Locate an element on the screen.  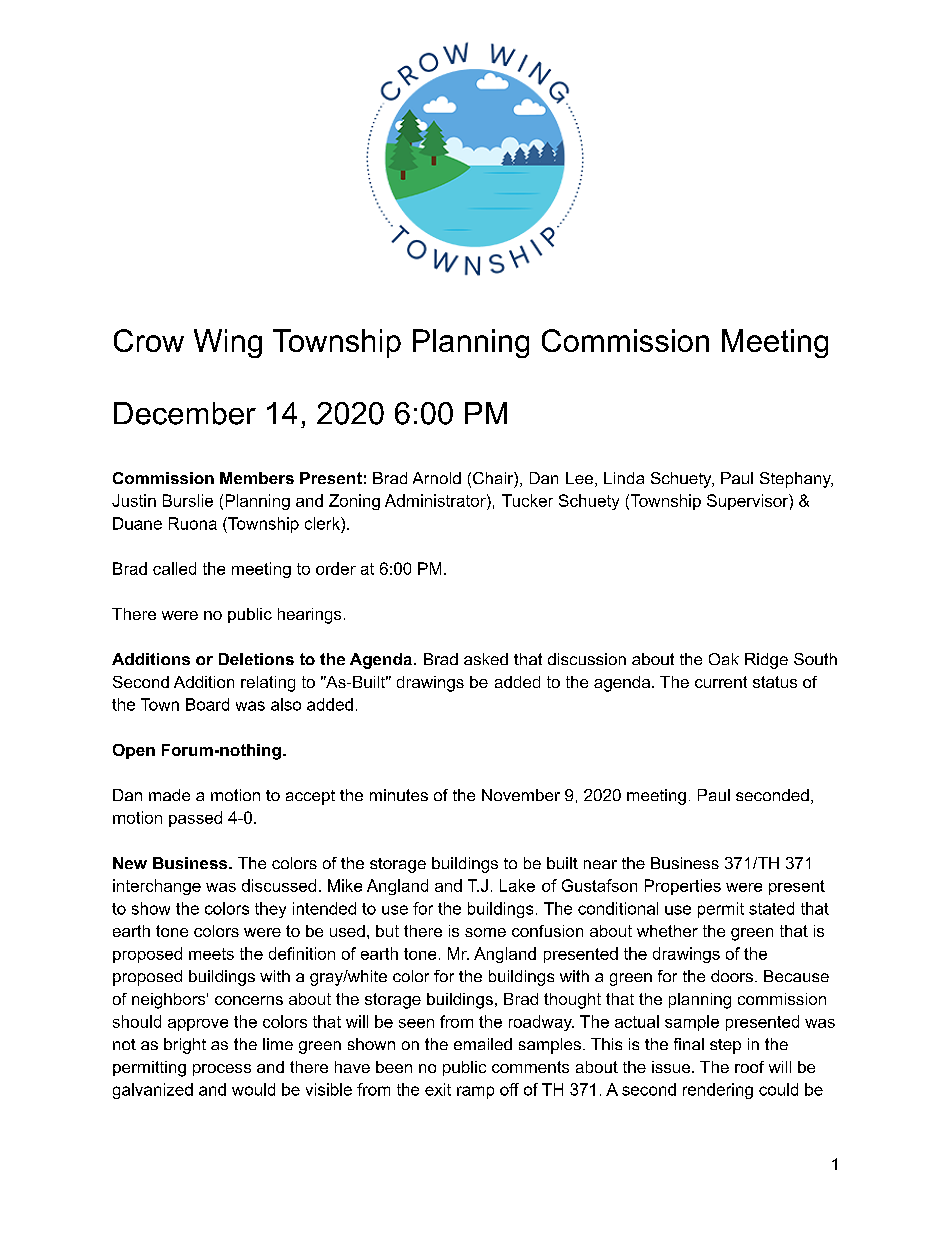
Linda is located at coordinates (624, 478).
